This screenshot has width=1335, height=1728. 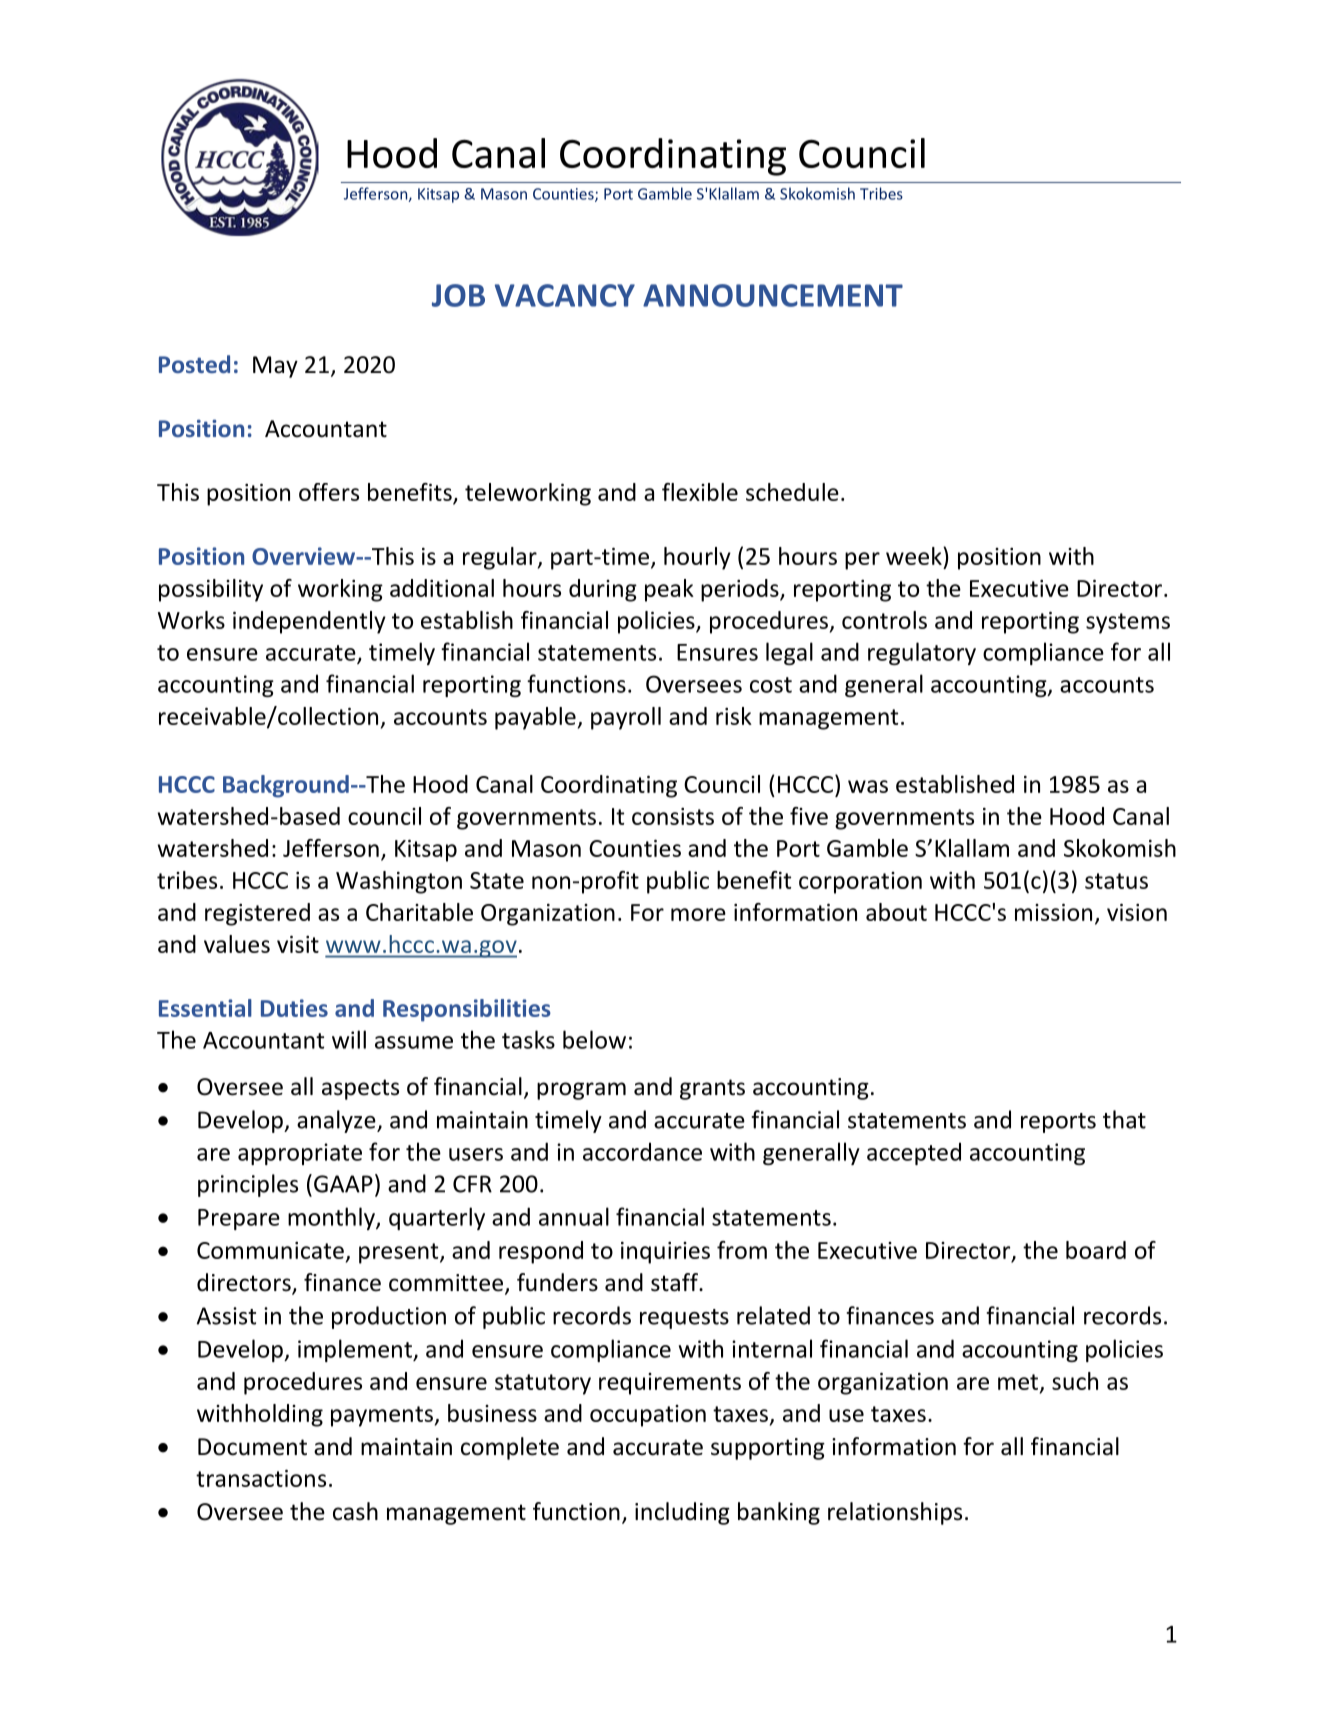 What do you see at coordinates (594, 1039) in the screenshot?
I see `below` at bounding box center [594, 1039].
